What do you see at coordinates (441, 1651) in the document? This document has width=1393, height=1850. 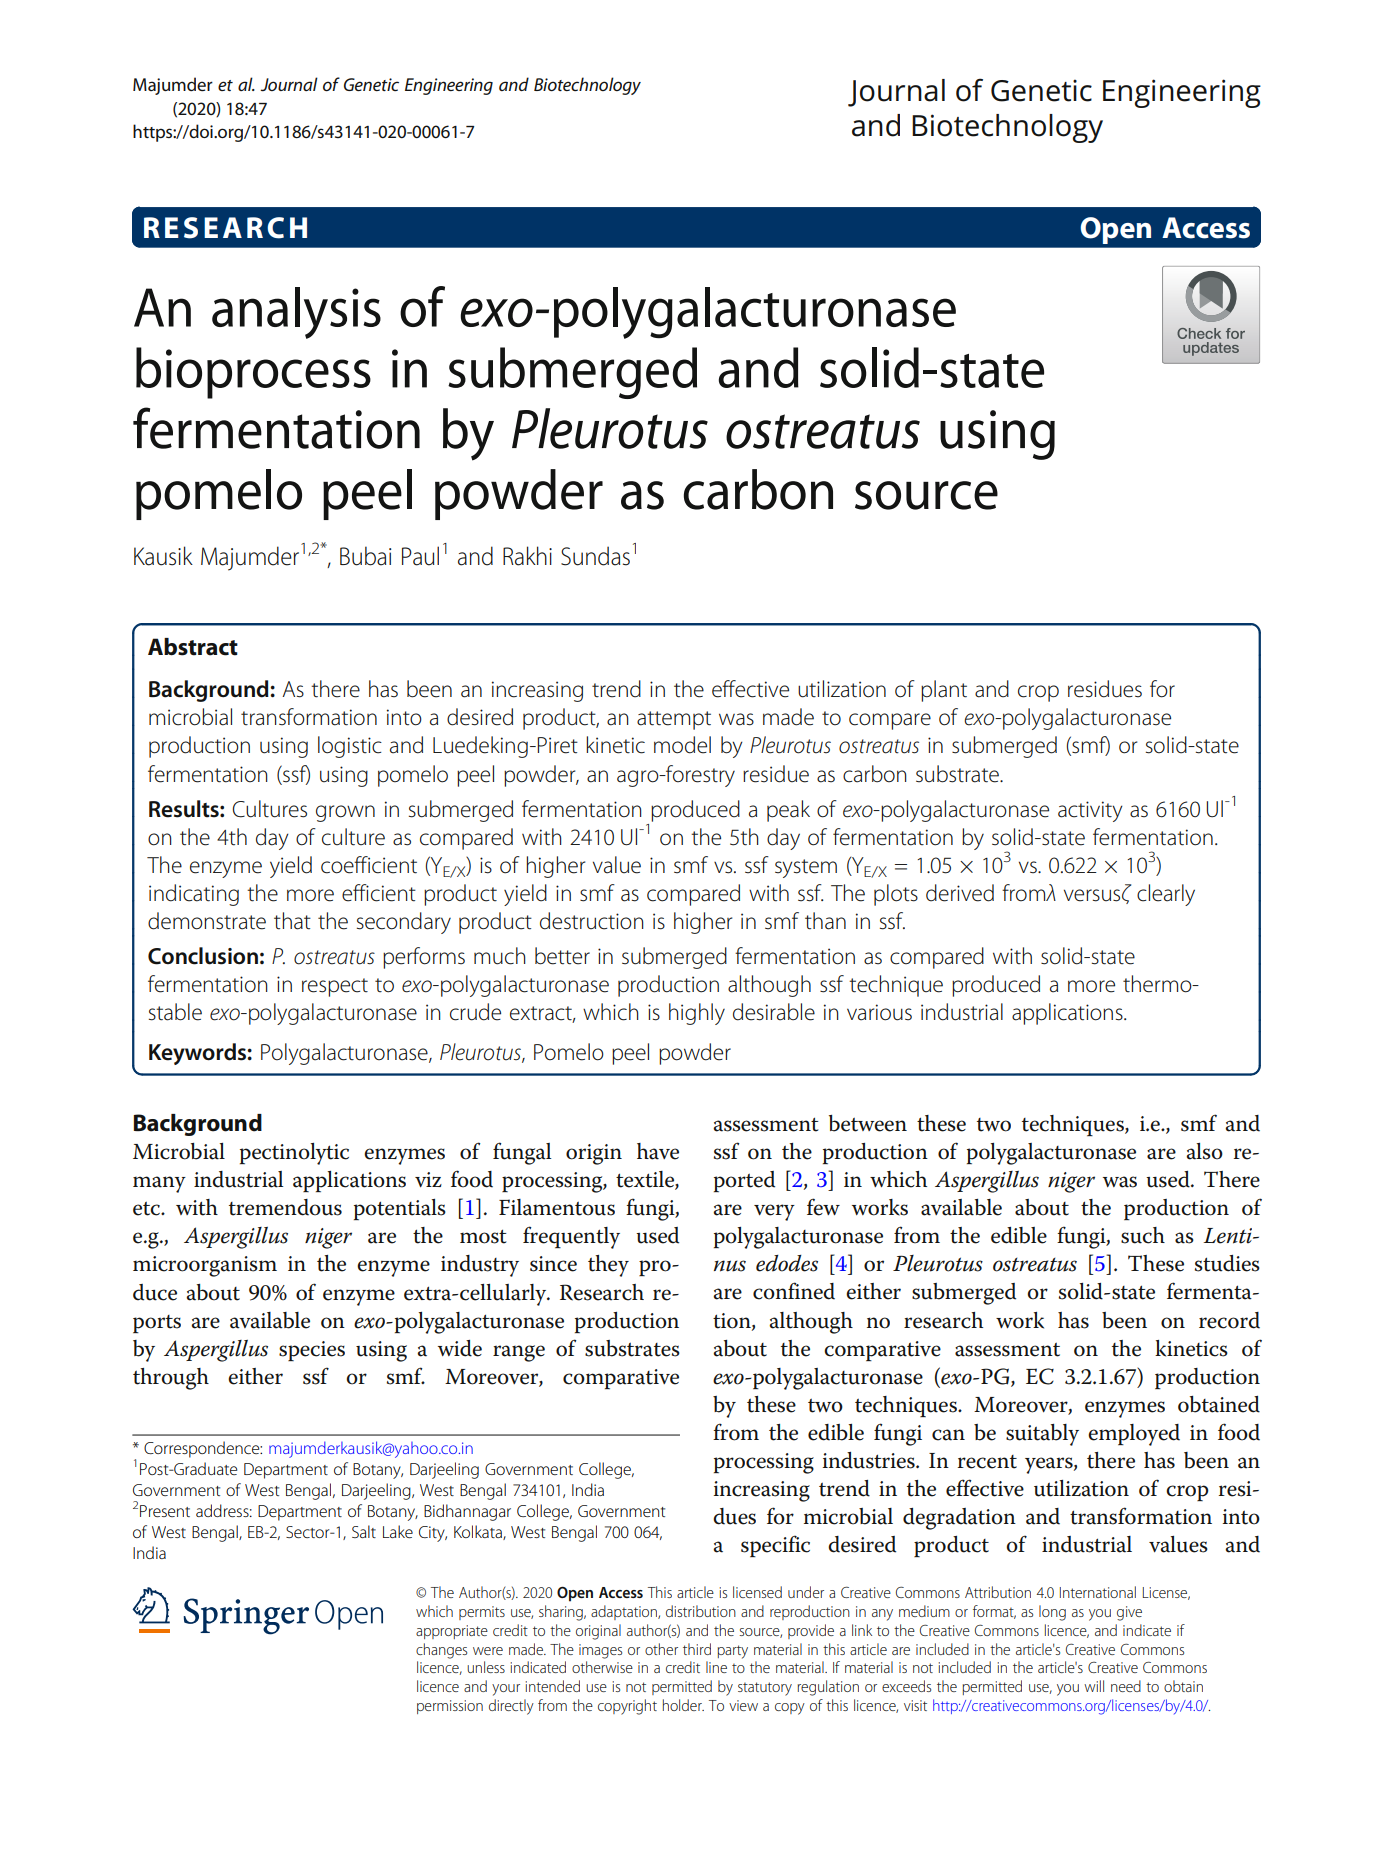 I see `changes` at bounding box center [441, 1651].
